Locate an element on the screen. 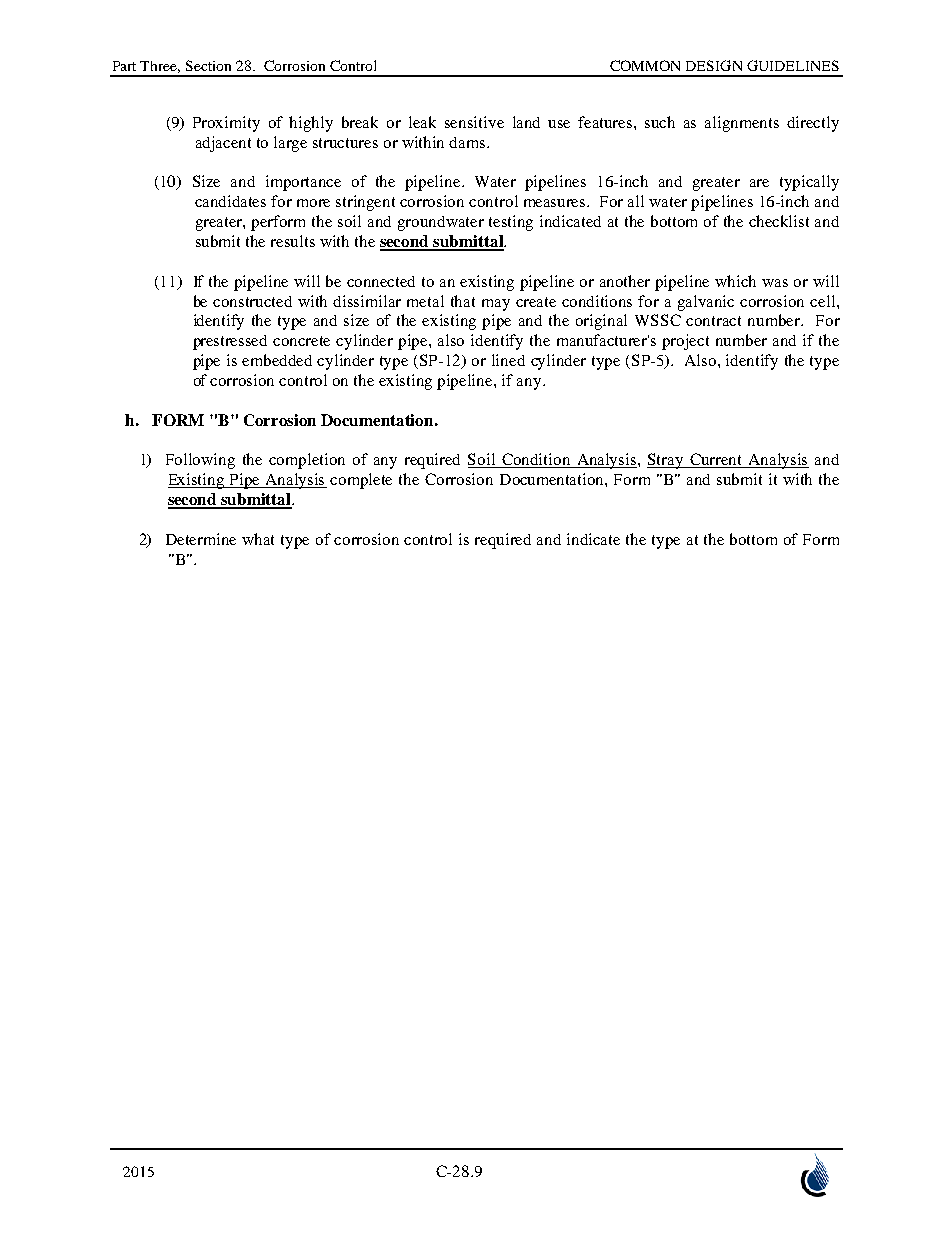 The image size is (952, 1233). Section is located at coordinates (208, 65).
